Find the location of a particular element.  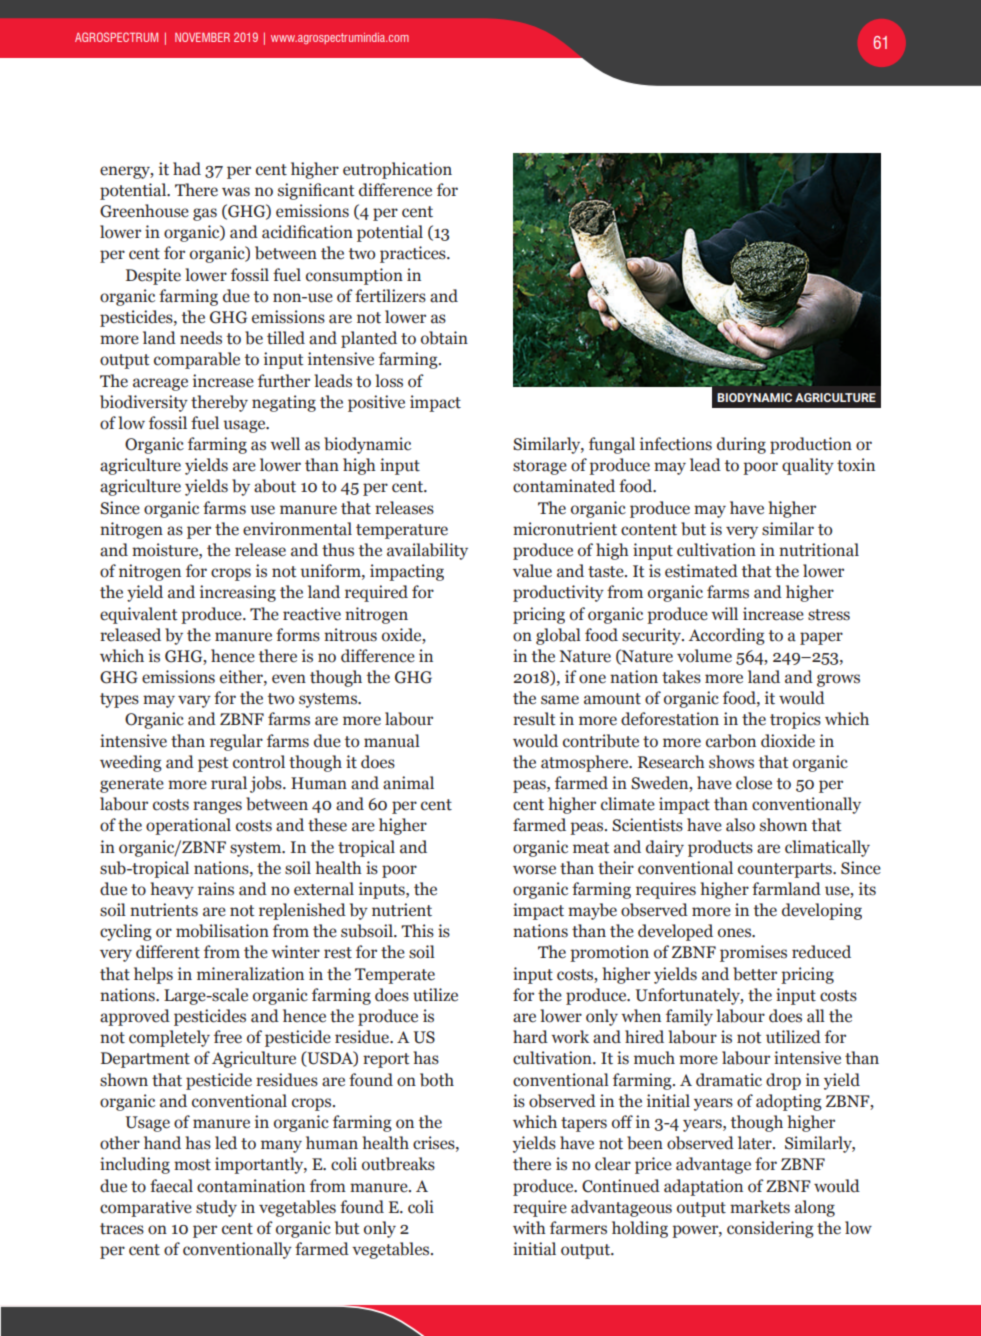

practices is located at coordinates (414, 254).
